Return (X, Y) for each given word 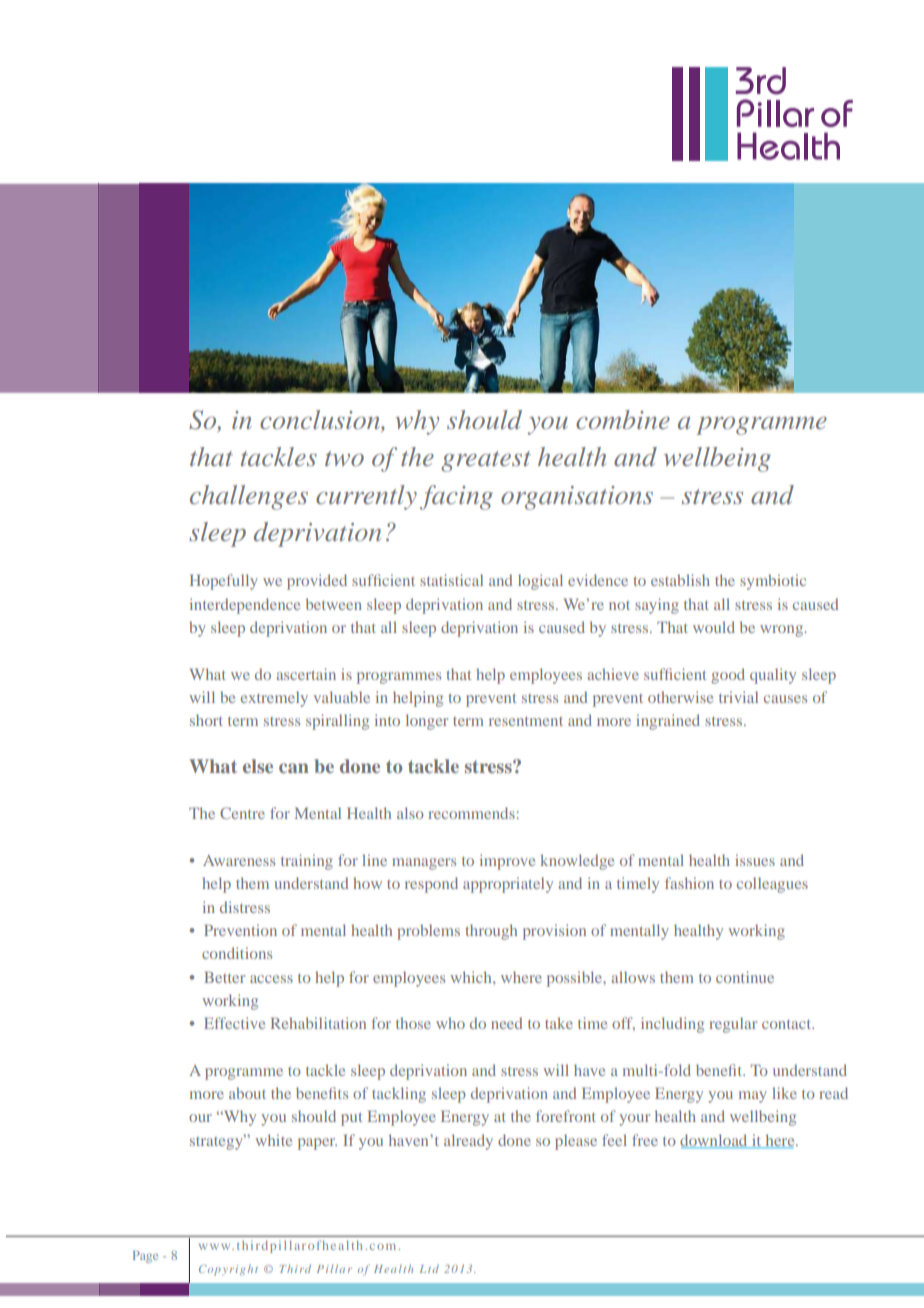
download (715, 1141)
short (206, 720)
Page (145, 1257)
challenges (249, 497)
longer (427, 722)
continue (745, 977)
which (472, 977)
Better (224, 977)
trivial (738, 697)
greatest (486, 461)
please (576, 1142)
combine (623, 419)
